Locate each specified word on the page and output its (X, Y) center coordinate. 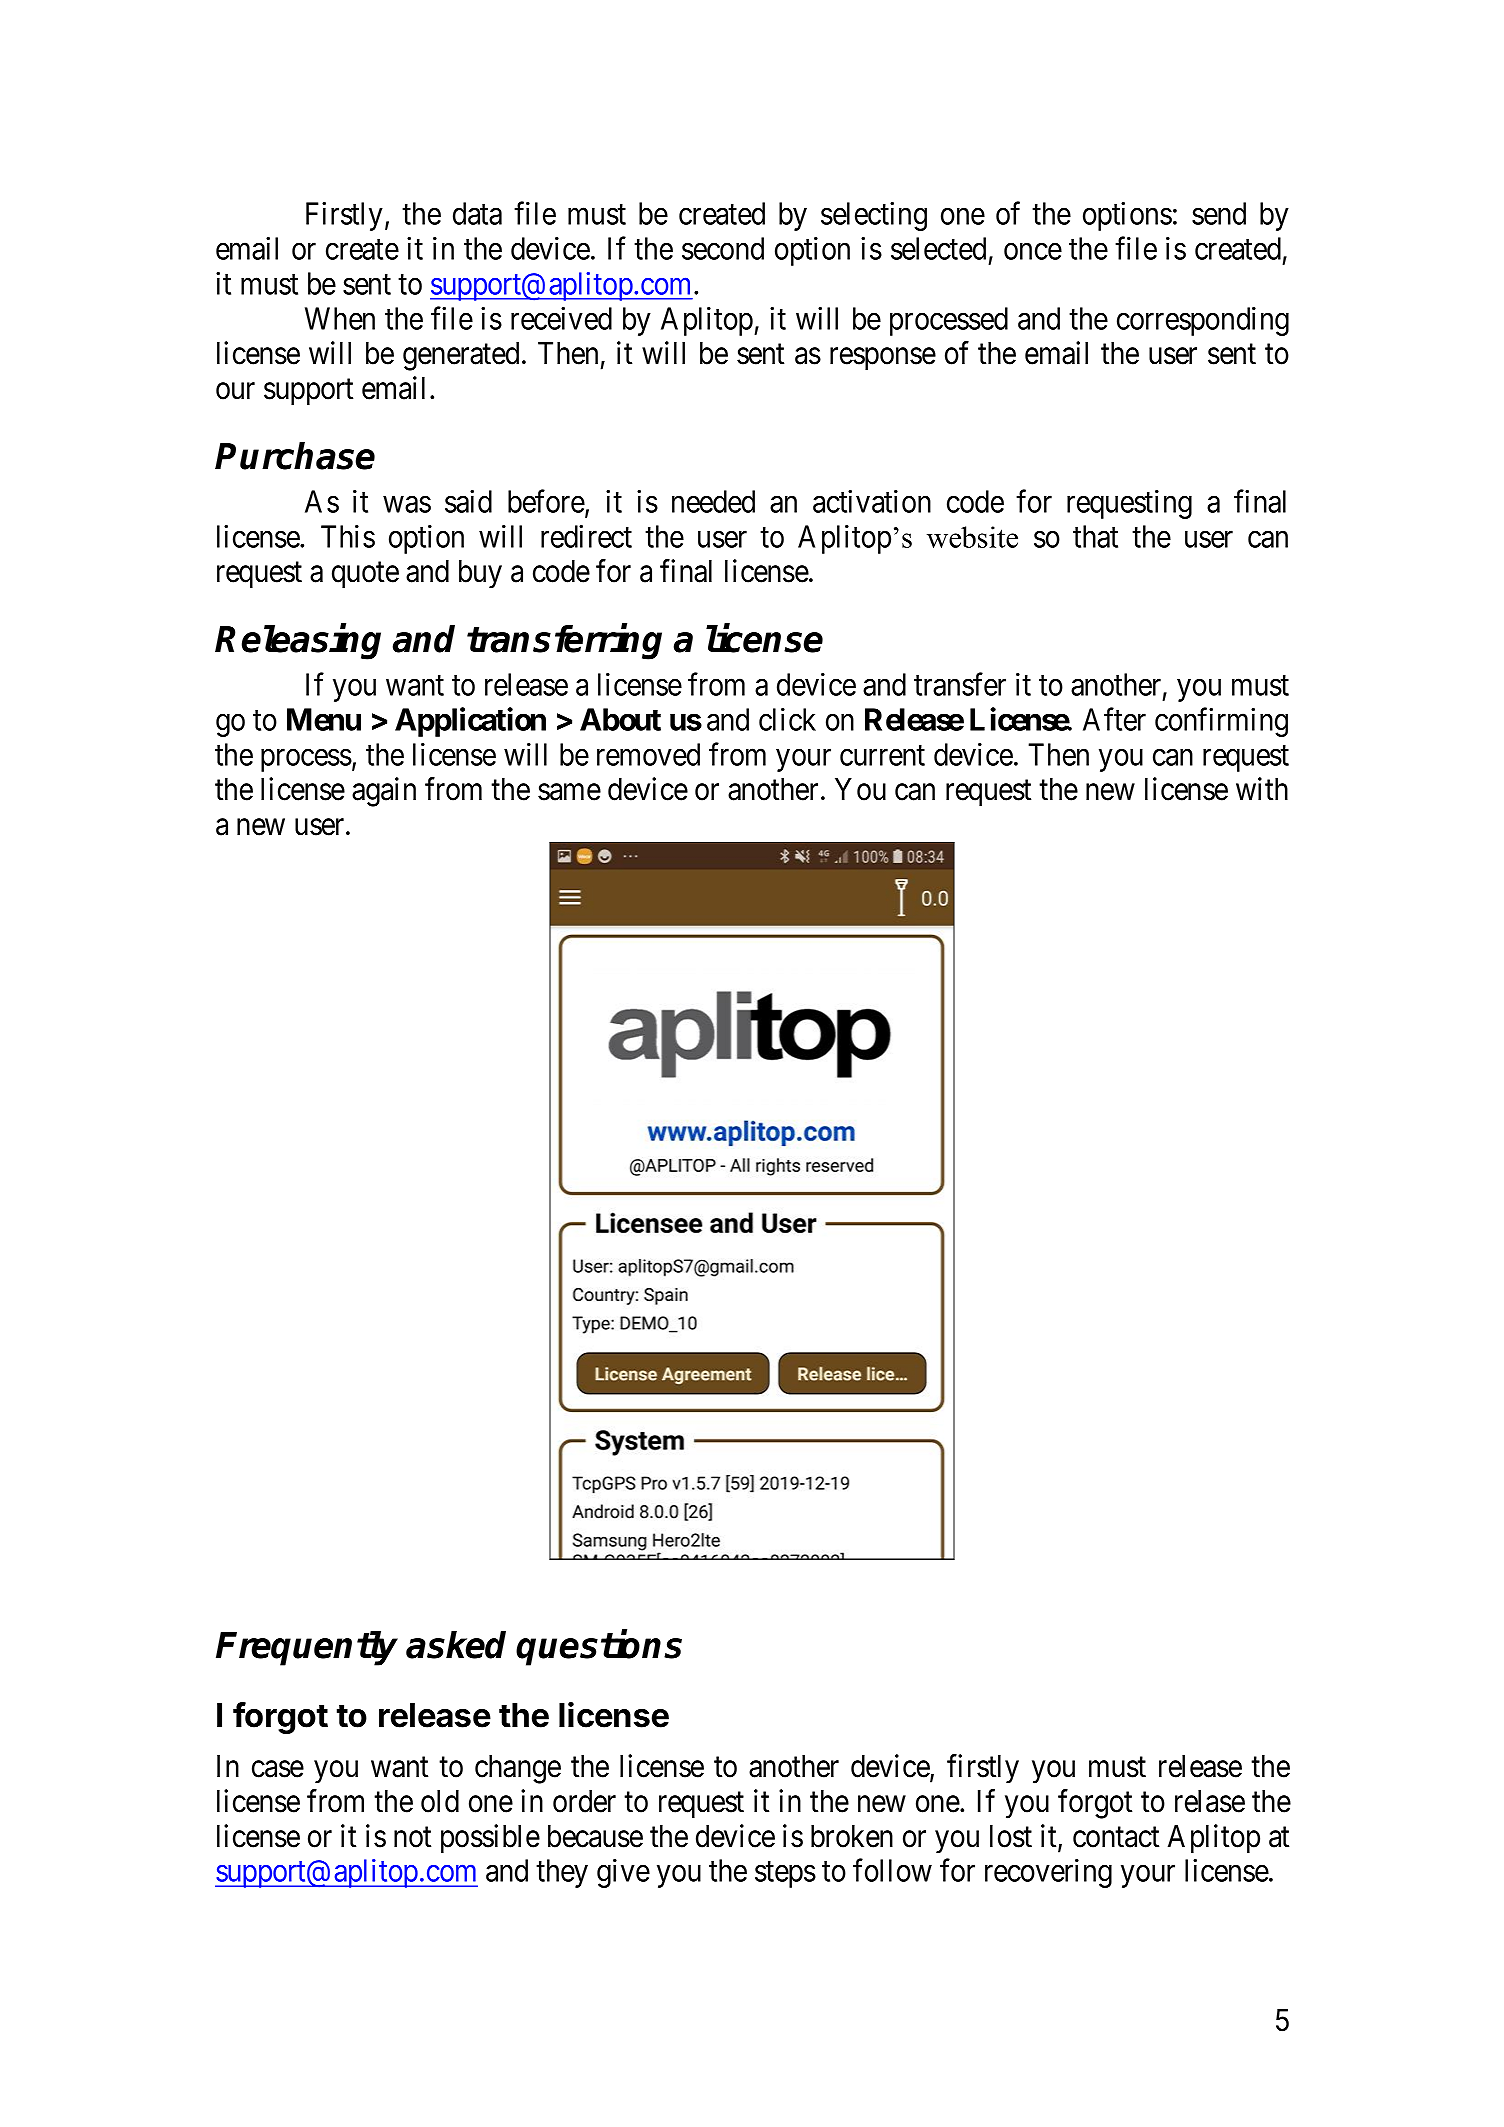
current (882, 756)
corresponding (1203, 321)
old (440, 1801)
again (384, 792)
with (1262, 788)
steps (785, 1875)
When (340, 318)
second (723, 248)
